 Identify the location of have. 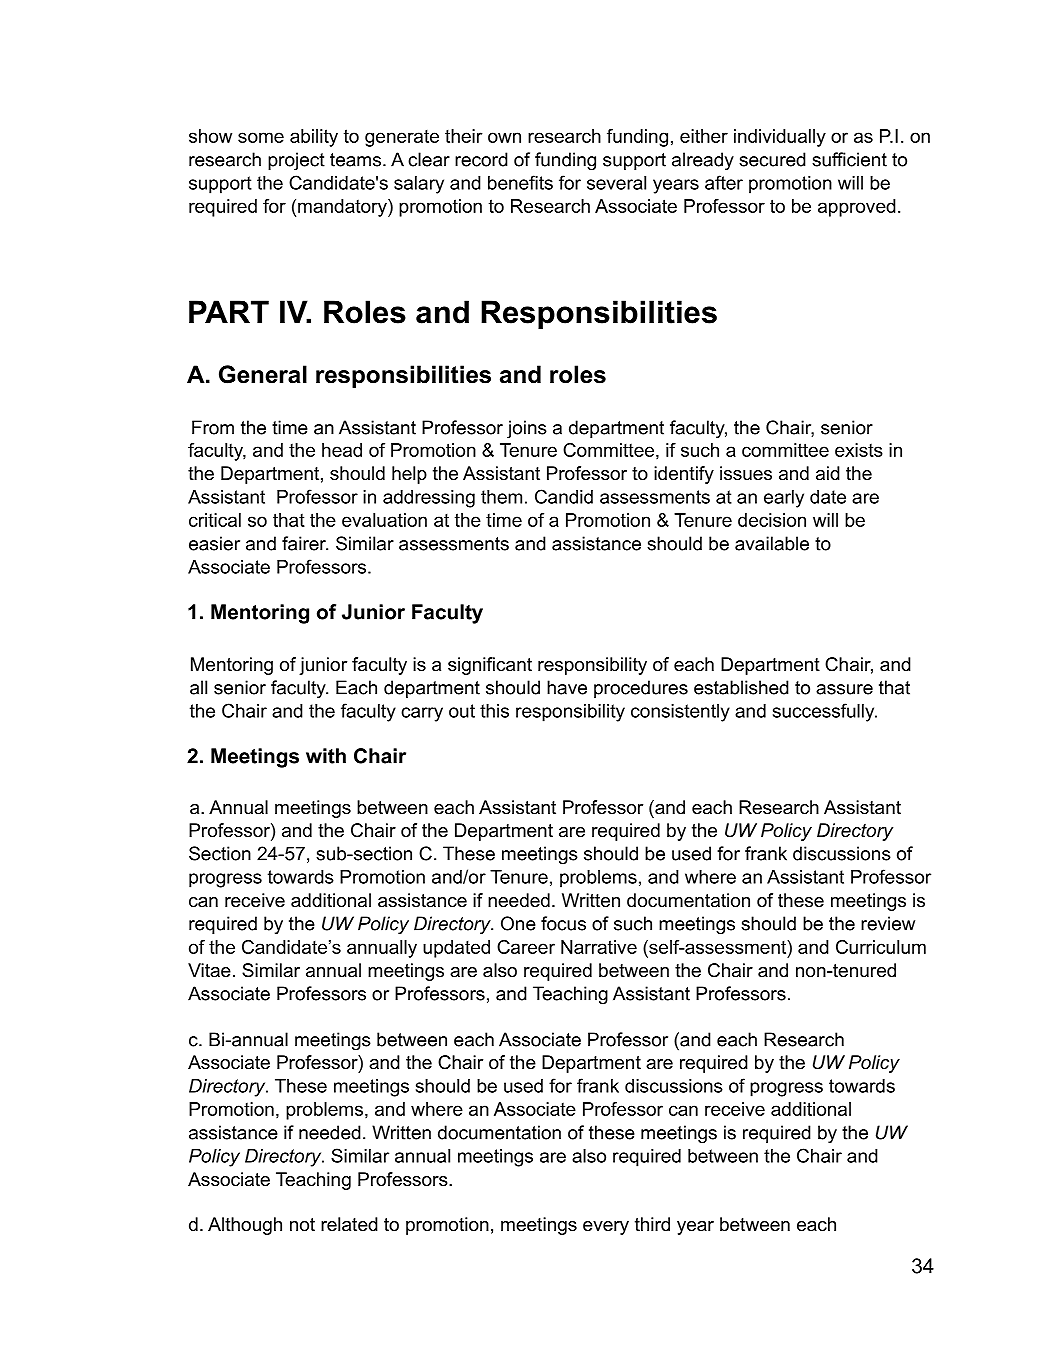
(567, 687).
